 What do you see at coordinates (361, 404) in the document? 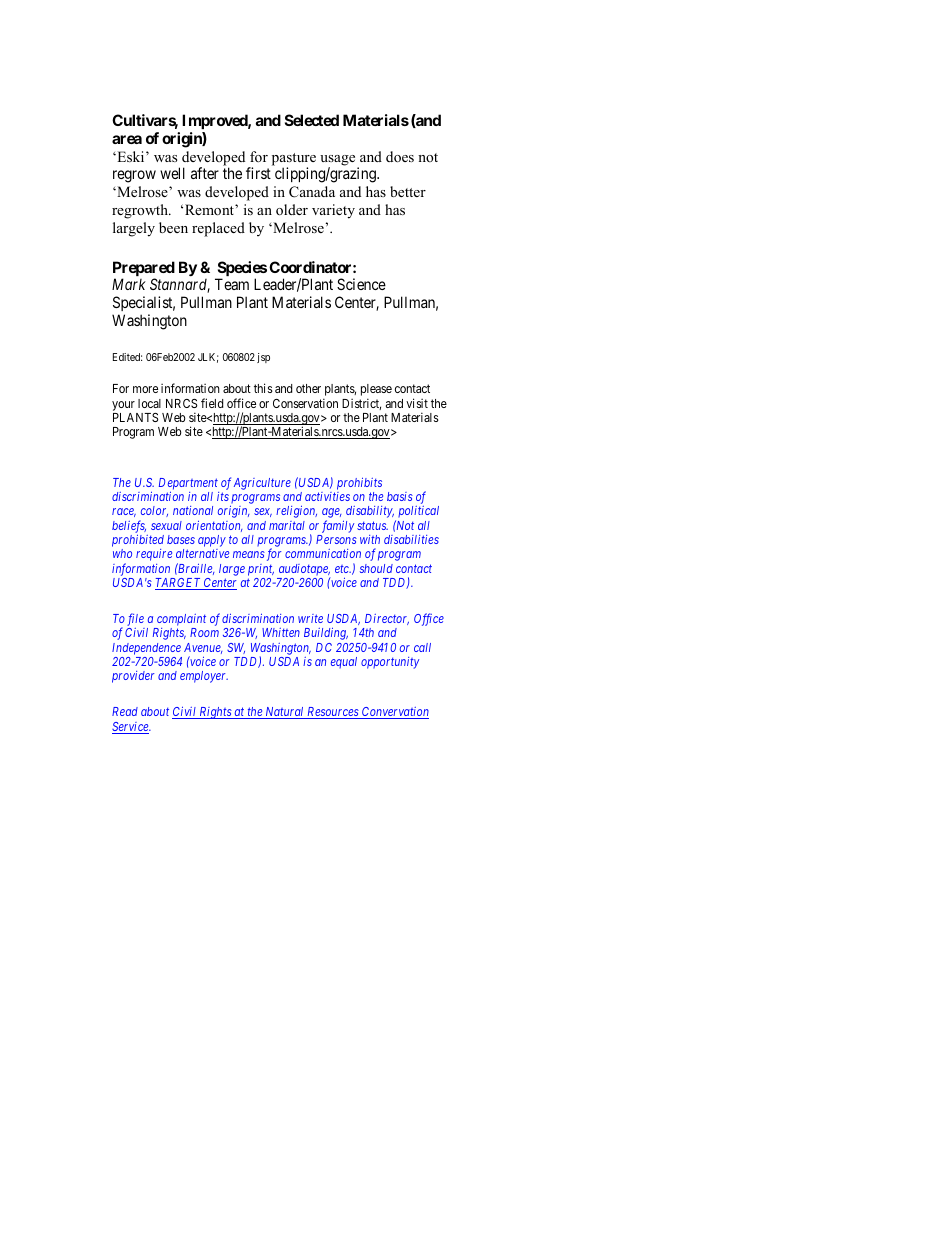
I see `District` at bounding box center [361, 404].
